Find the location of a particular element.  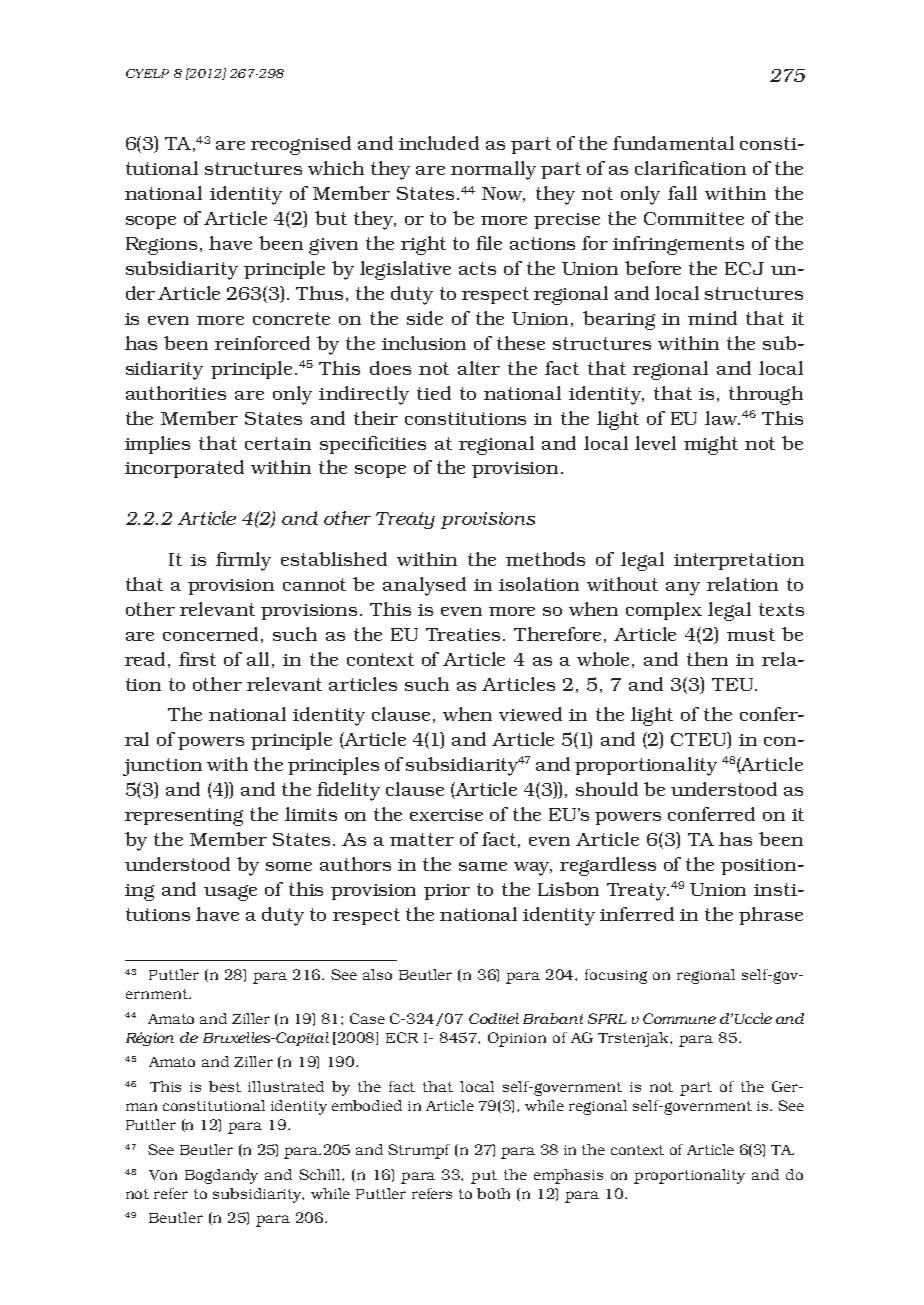

representing is located at coordinates (184, 817).
